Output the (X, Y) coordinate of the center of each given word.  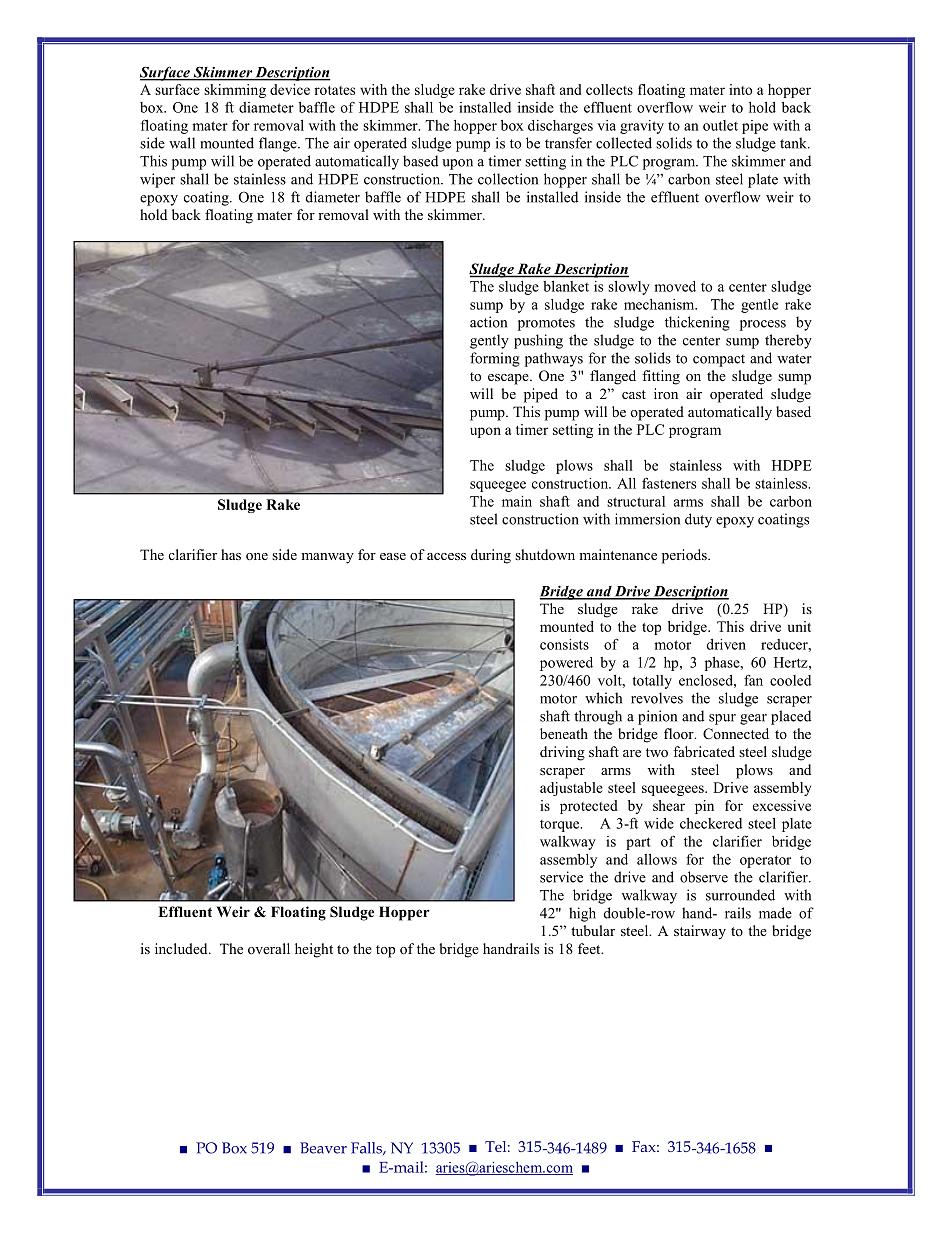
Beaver (323, 1148)
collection (508, 179)
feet (590, 948)
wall (182, 143)
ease (393, 556)
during (491, 556)
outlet (720, 125)
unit (799, 626)
